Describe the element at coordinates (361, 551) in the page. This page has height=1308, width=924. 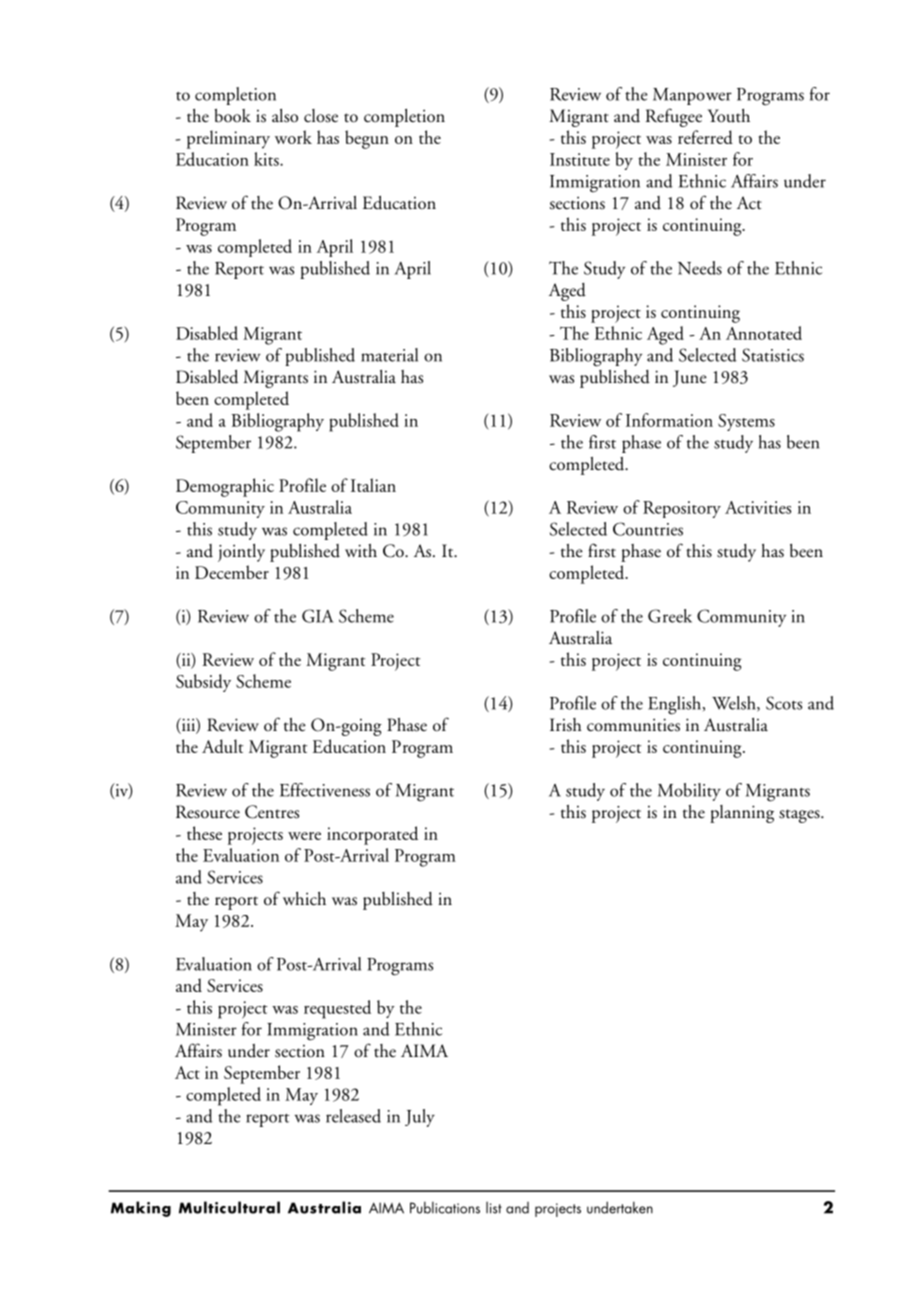
I see `with` at that location.
